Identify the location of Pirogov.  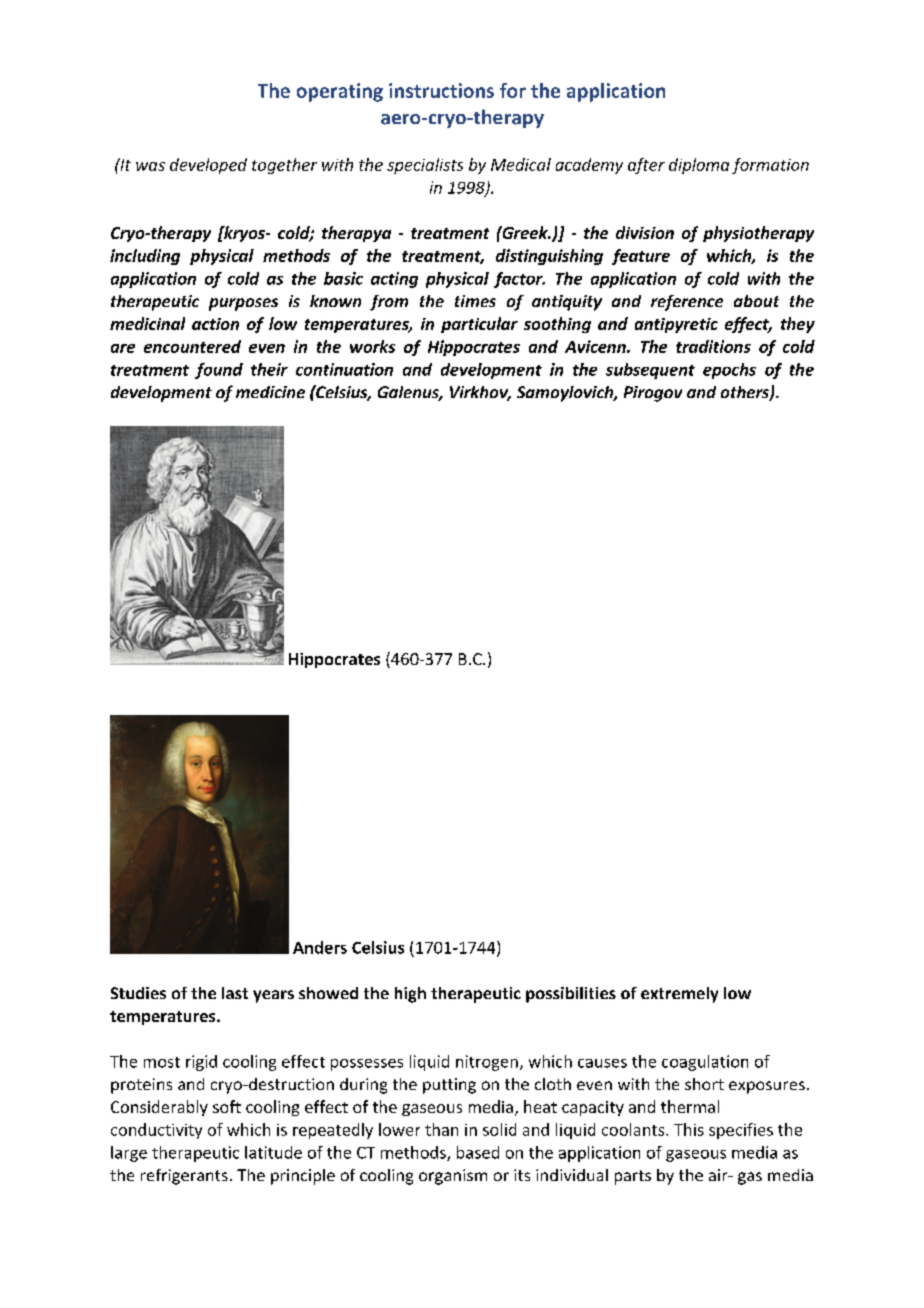
(653, 394).
